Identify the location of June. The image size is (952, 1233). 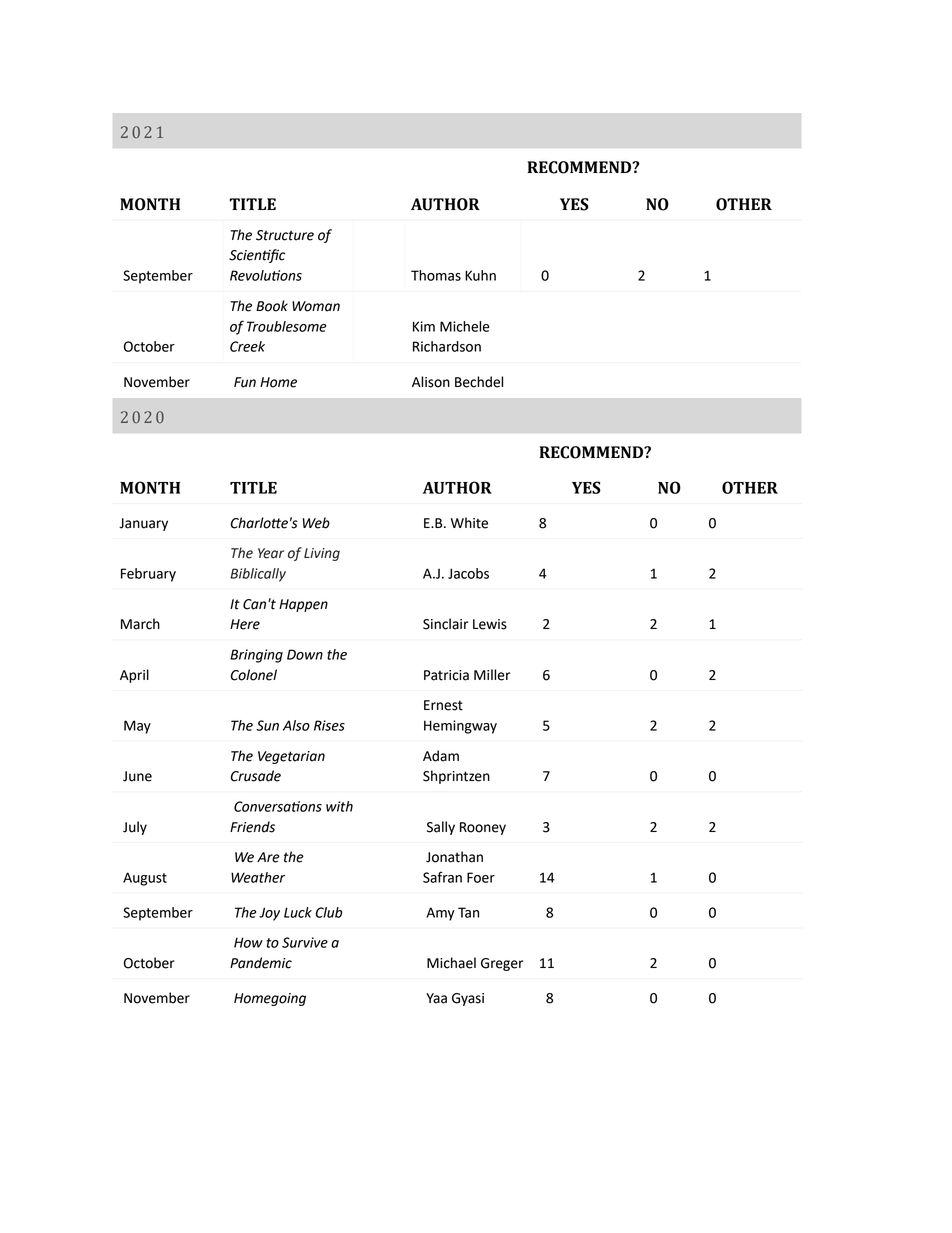
(137, 776).
